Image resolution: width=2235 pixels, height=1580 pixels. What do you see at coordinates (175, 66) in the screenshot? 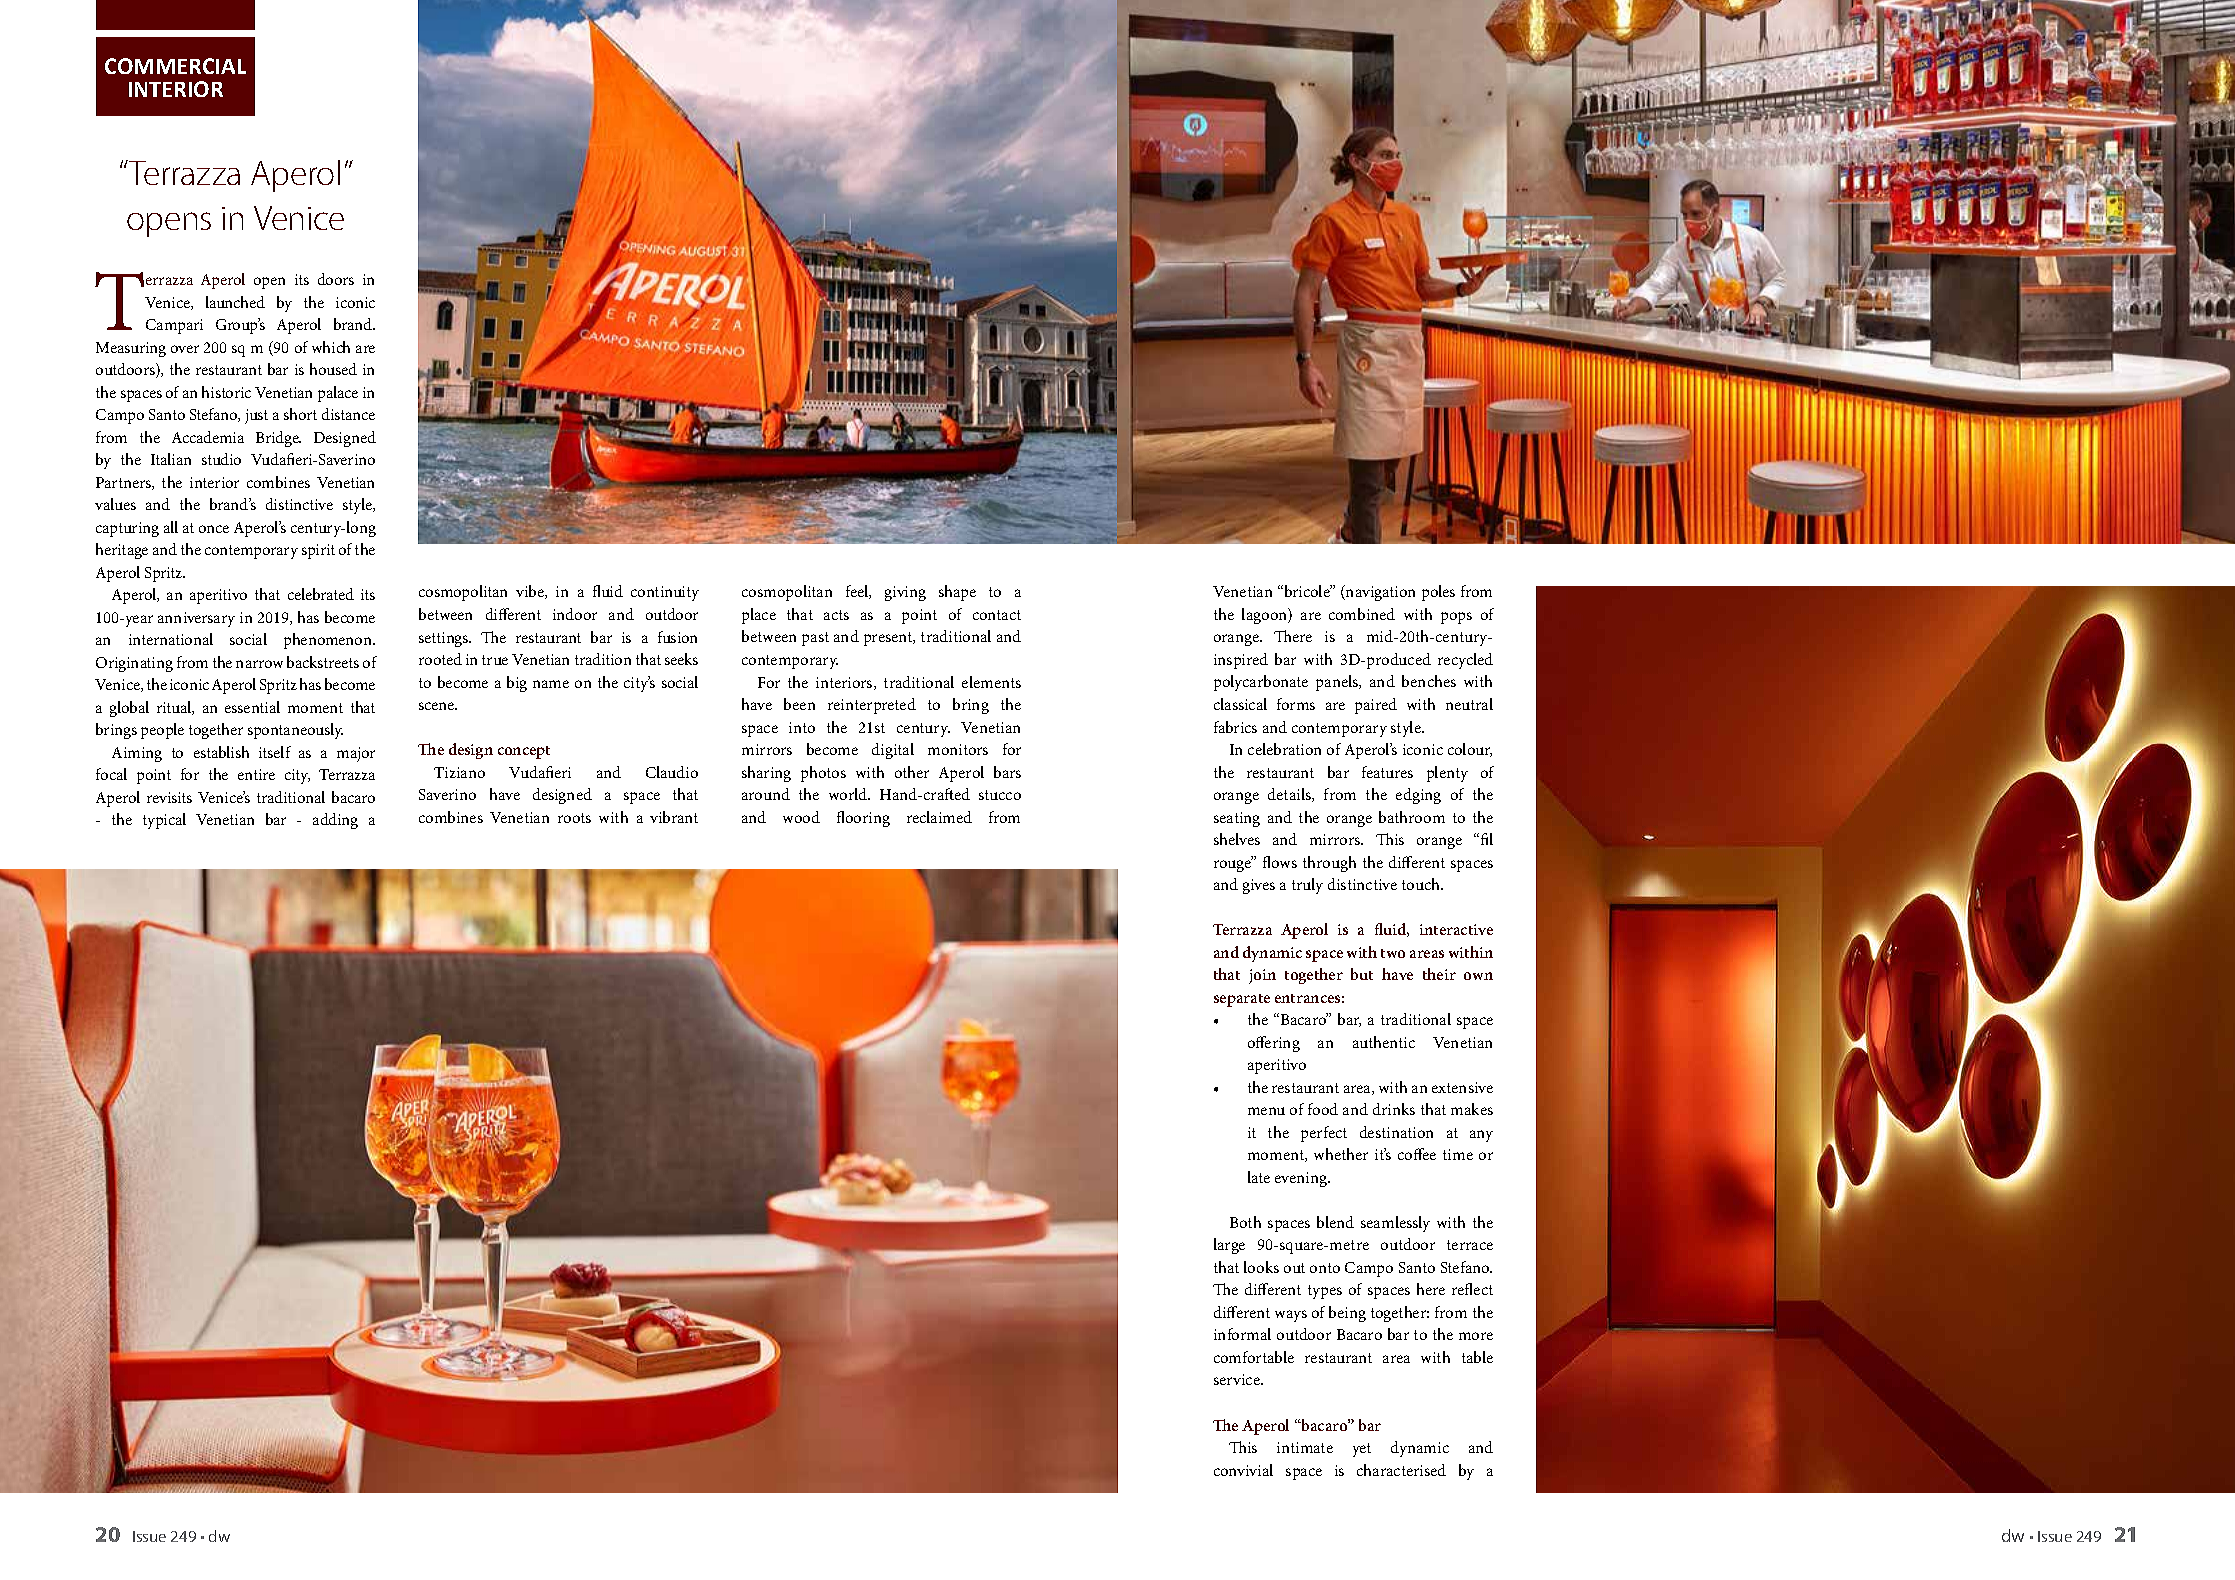
I see `COMMERCIAL` at bounding box center [175, 66].
